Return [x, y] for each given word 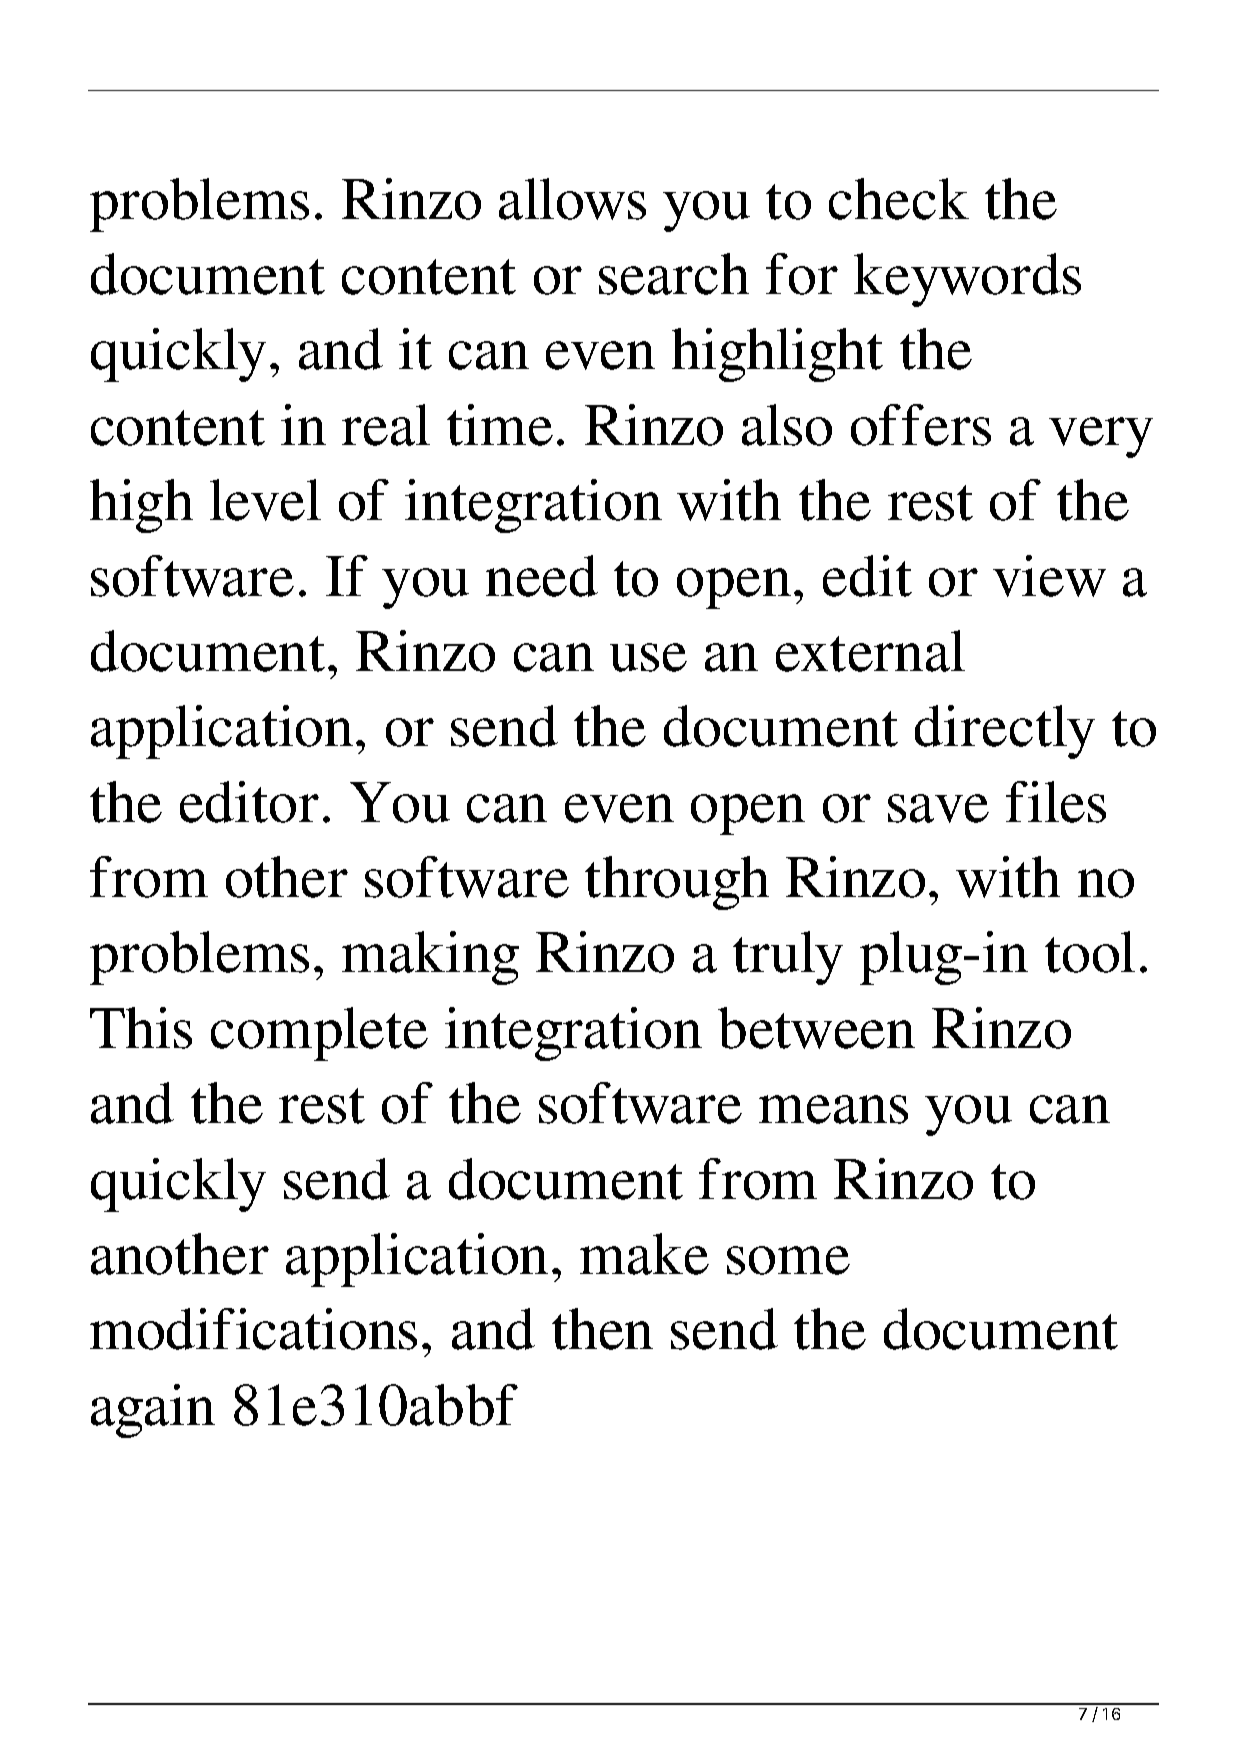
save [938, 808]
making [430, 958]
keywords [967, 280]
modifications [253, 1329]
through [677, 883]
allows [572, 199]
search [674, 274]
